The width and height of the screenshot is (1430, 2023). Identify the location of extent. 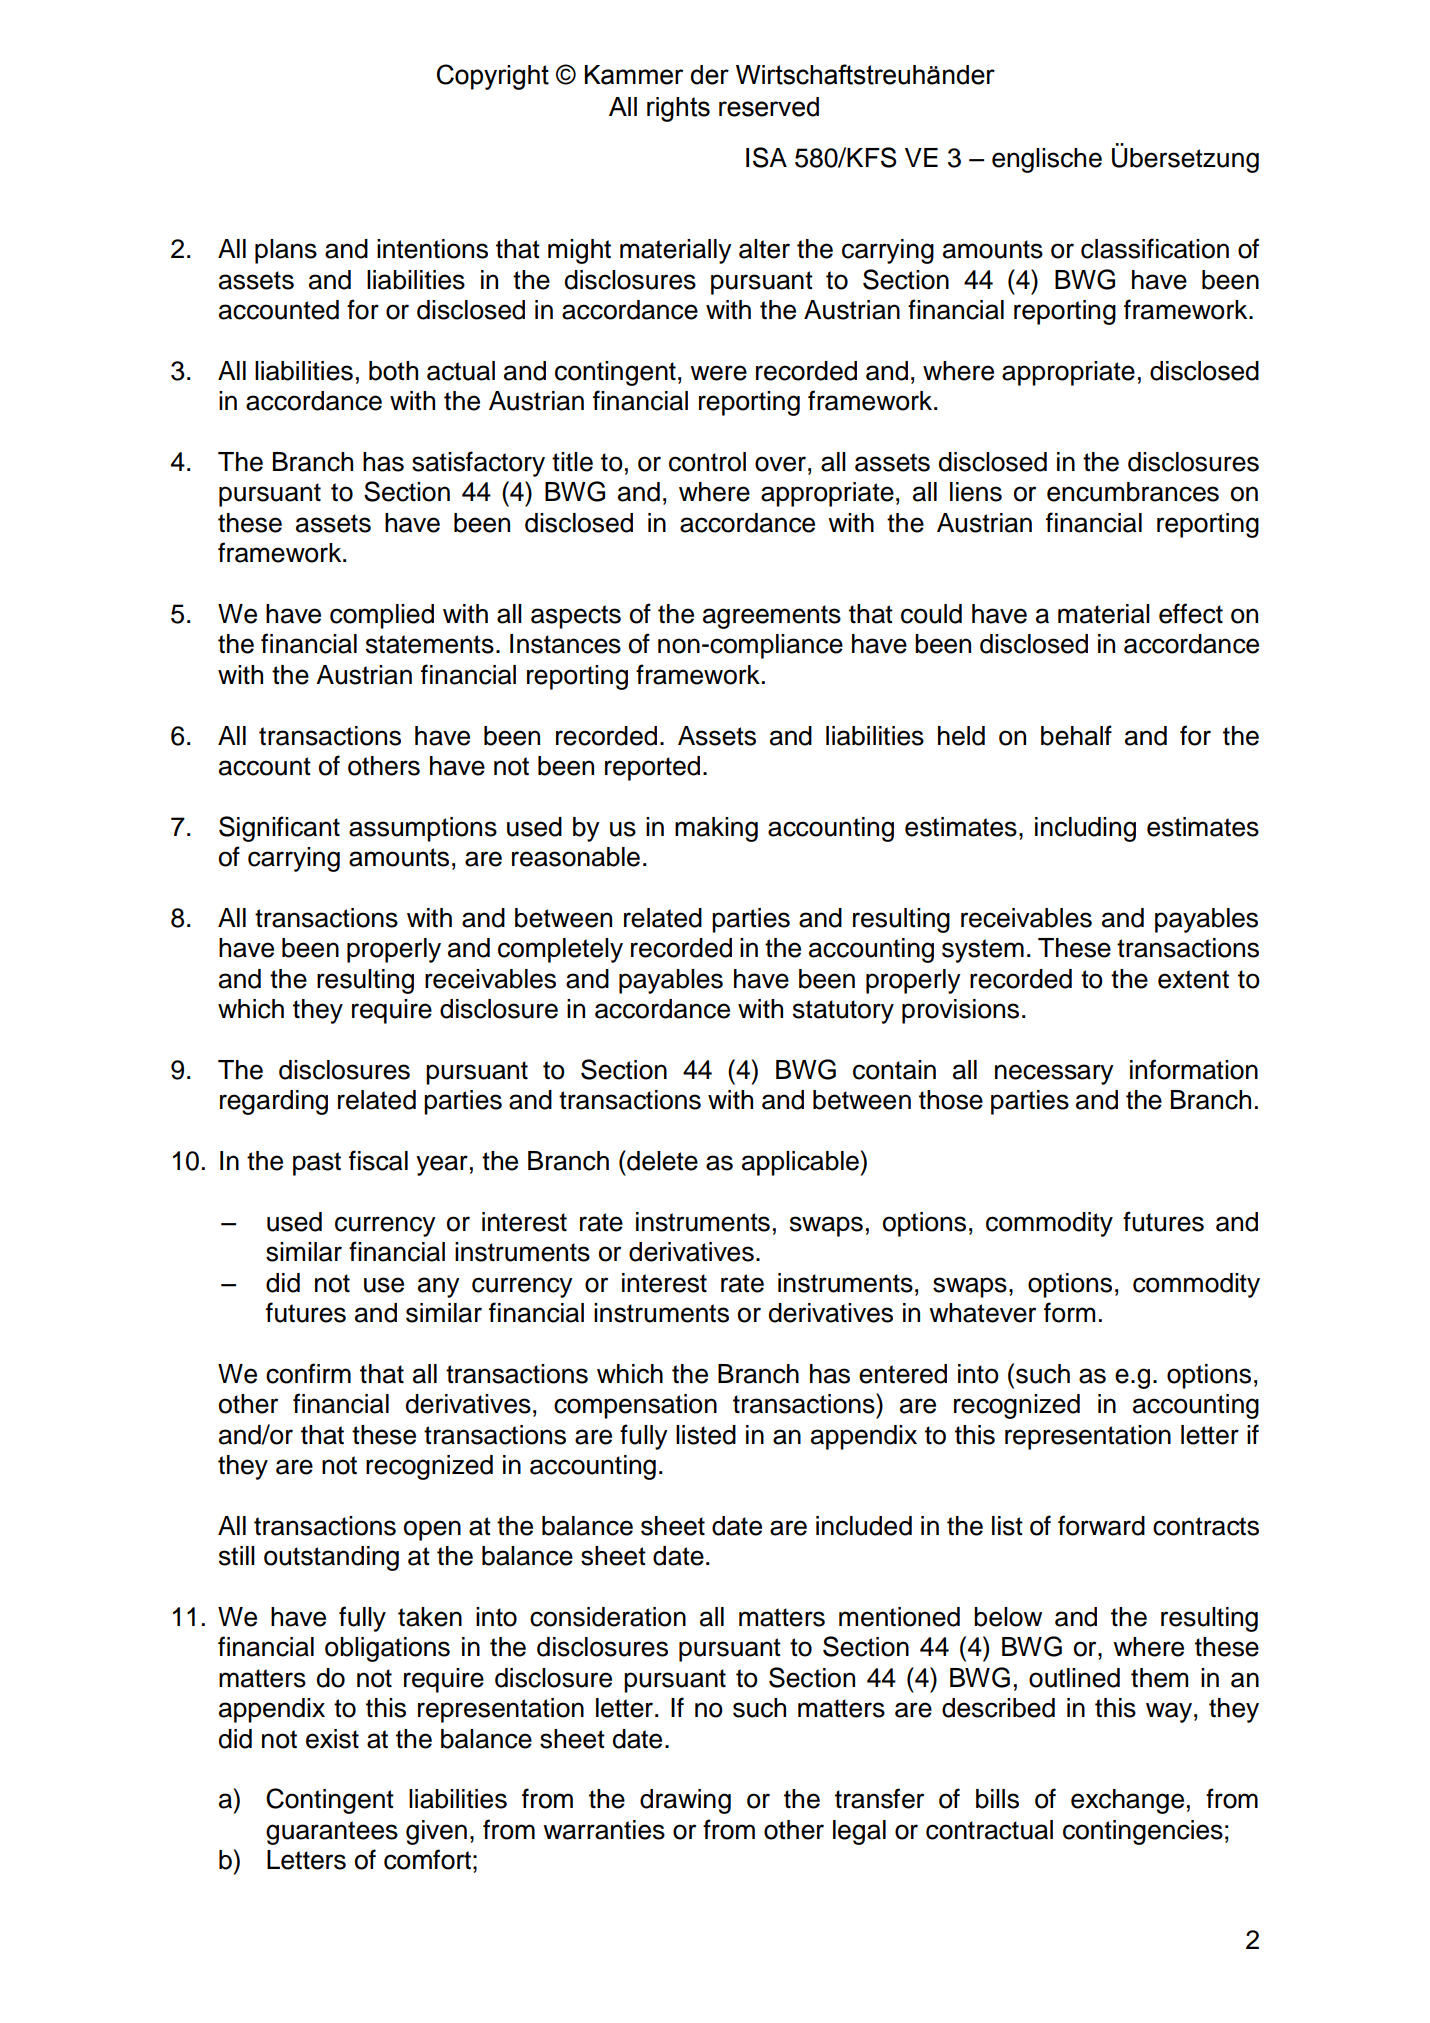
(1193, 979).
